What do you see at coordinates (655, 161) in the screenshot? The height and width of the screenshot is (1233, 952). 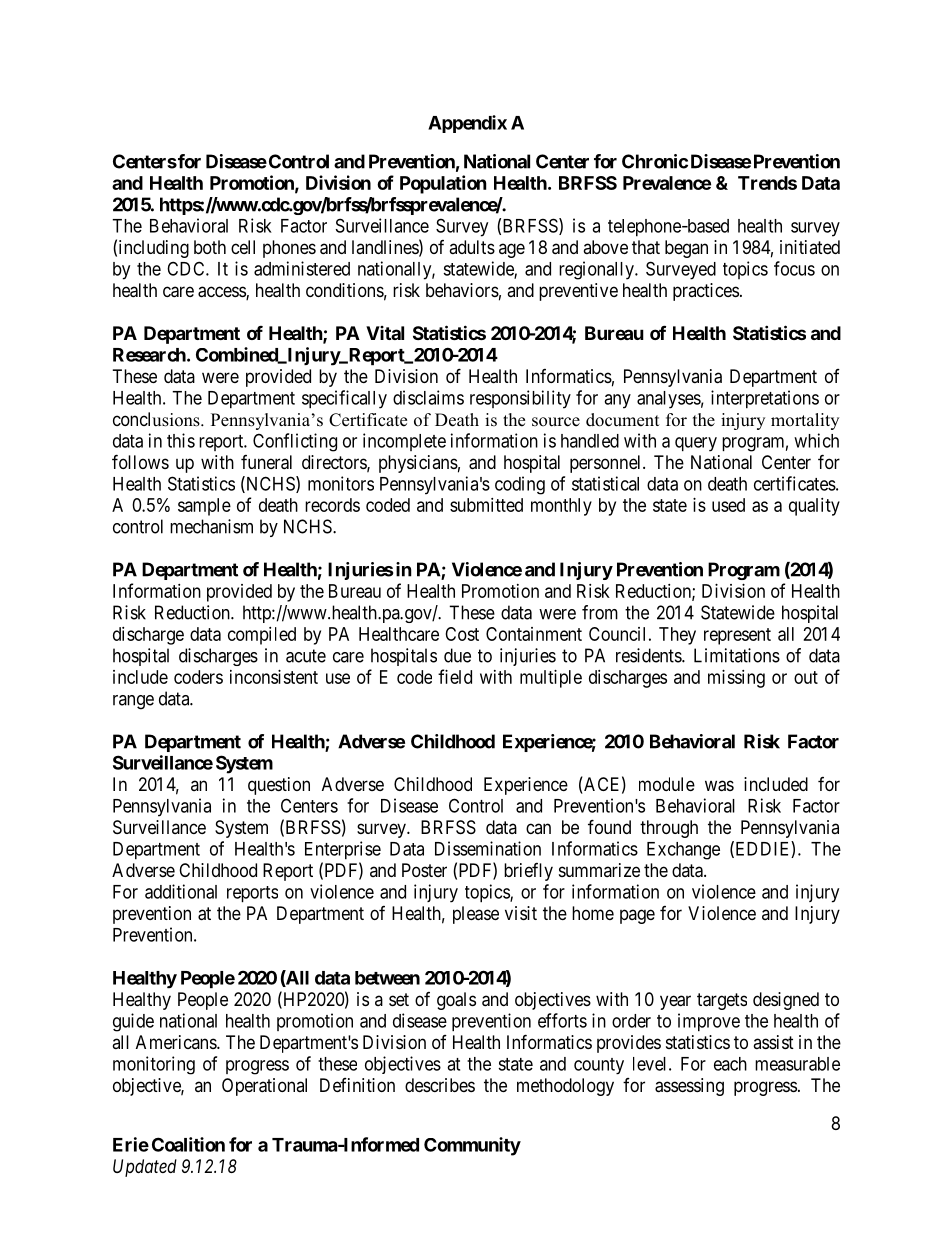 I see `Chronic` at bounding box center [655, 161].
